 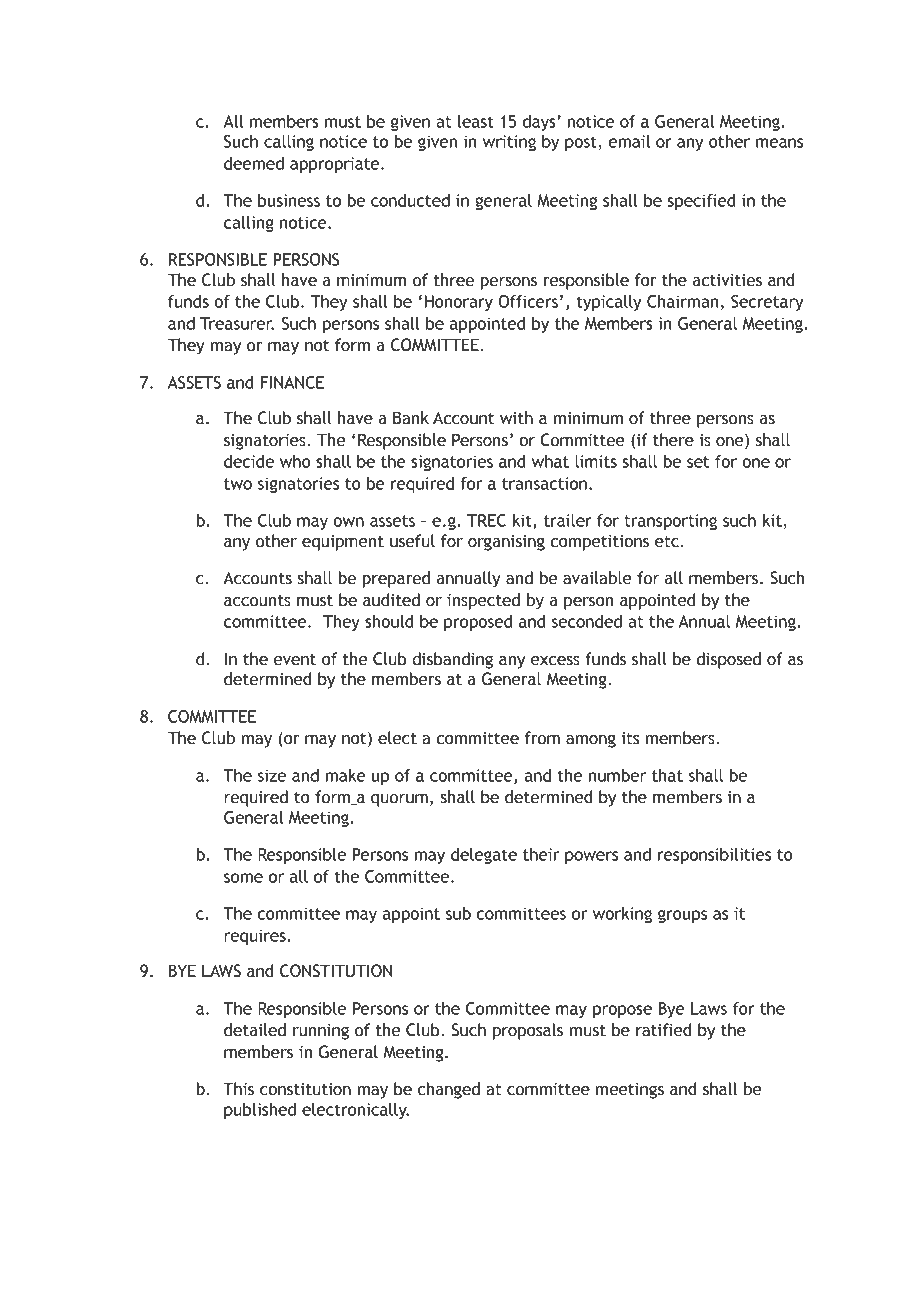 What do you see at coordinates (295, 660) in the screenshot?
I see `event` at bounding box center [295, 660].
